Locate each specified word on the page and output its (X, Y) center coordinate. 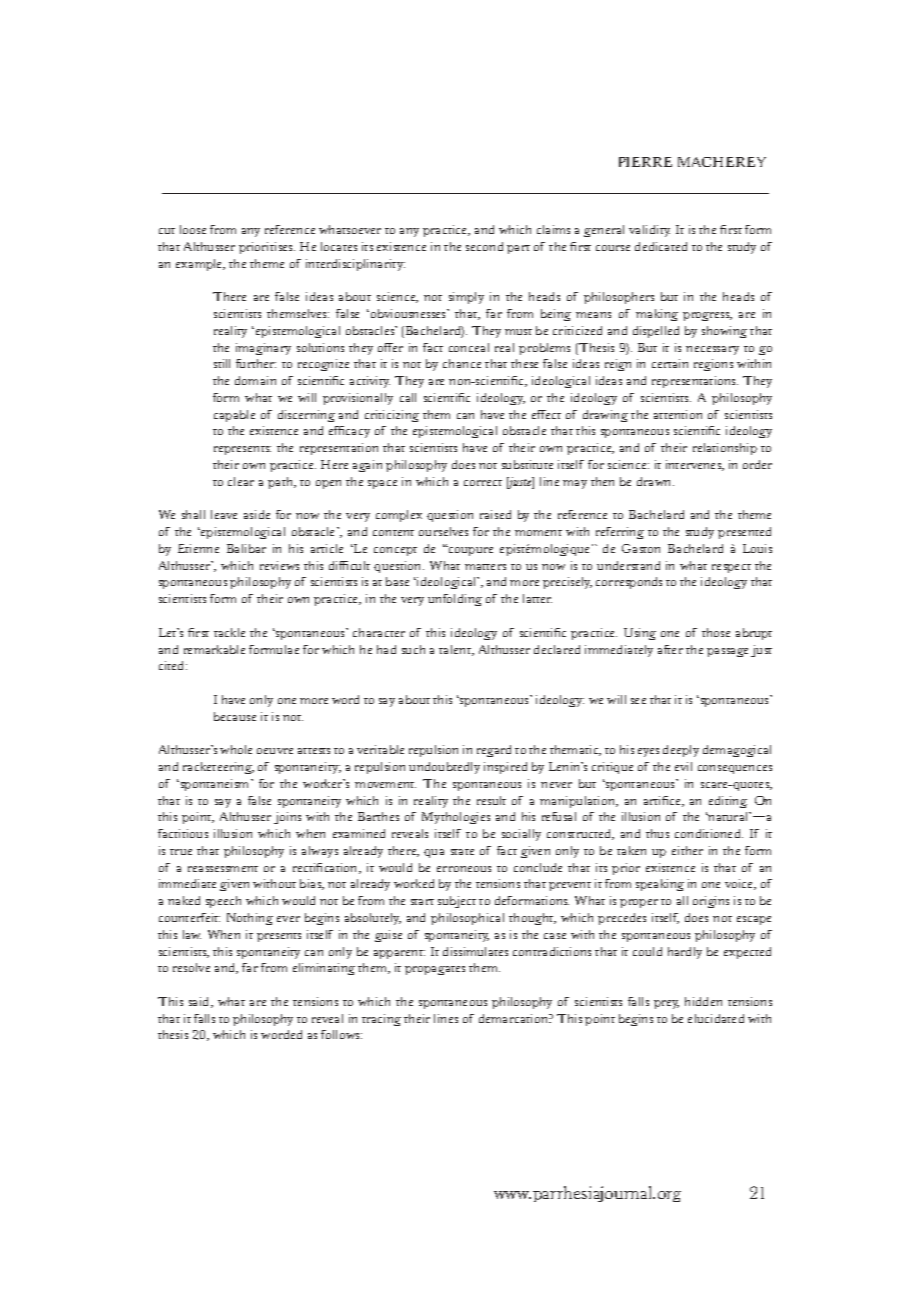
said (201, 1002)
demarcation (515, 1018)
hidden (703, 1001)
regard (494, 751)
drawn (655, 481)
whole (236, 749)
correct (483, 483)
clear (241, 481)
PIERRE (645, 162)
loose (193, 229)
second (484, 246)
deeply (681, 751)
